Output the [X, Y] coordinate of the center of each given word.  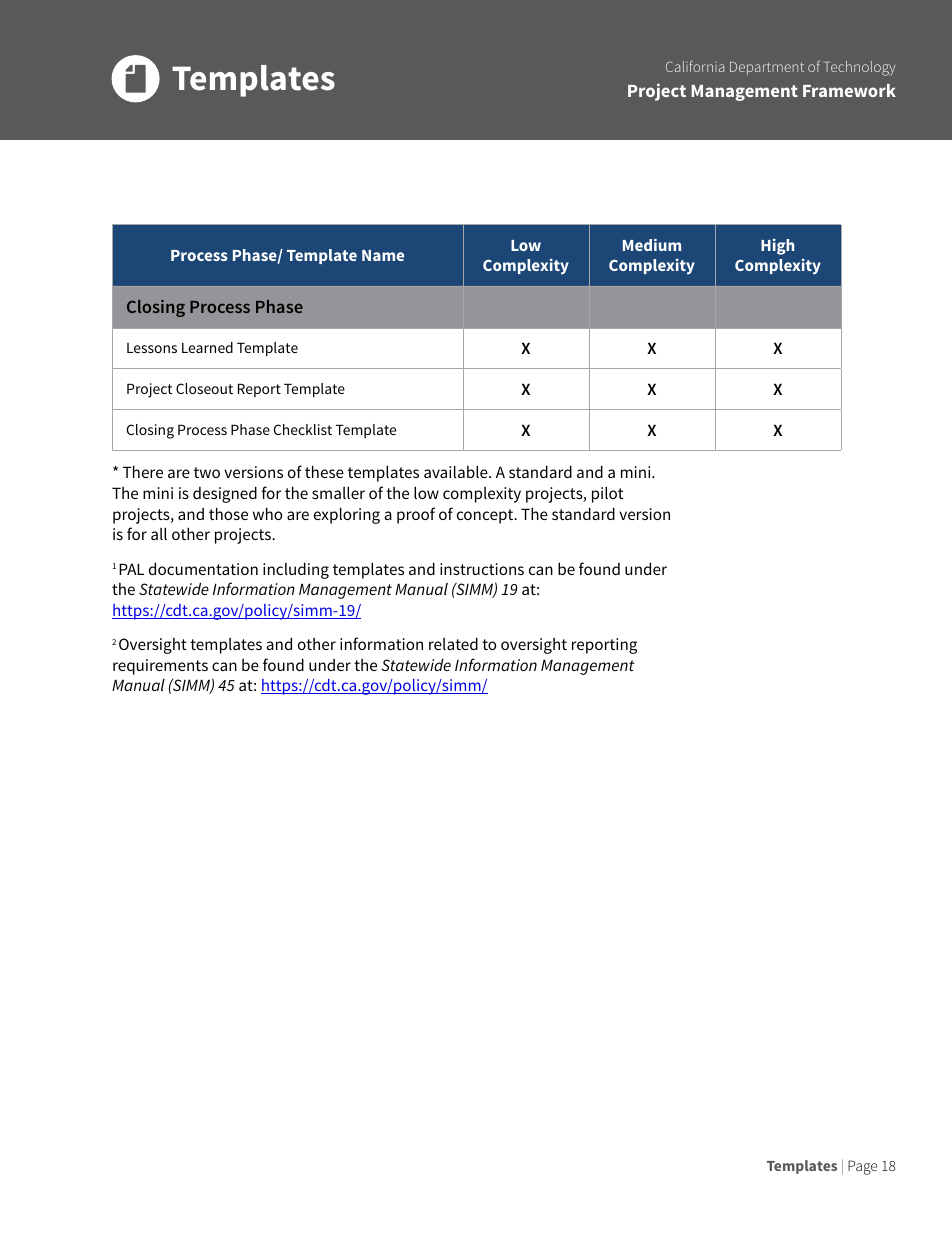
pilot [607, 494]
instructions [482, 569]
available [457, 471]
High [777, 247]
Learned [207, 347]
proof [416, 515]
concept [486, 516]
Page [862, 1167]
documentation [203, 568]
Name [383, 255]
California [695, 66]
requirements [160, 667]
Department [767, 68]
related [453, 643]
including [296, 570]
